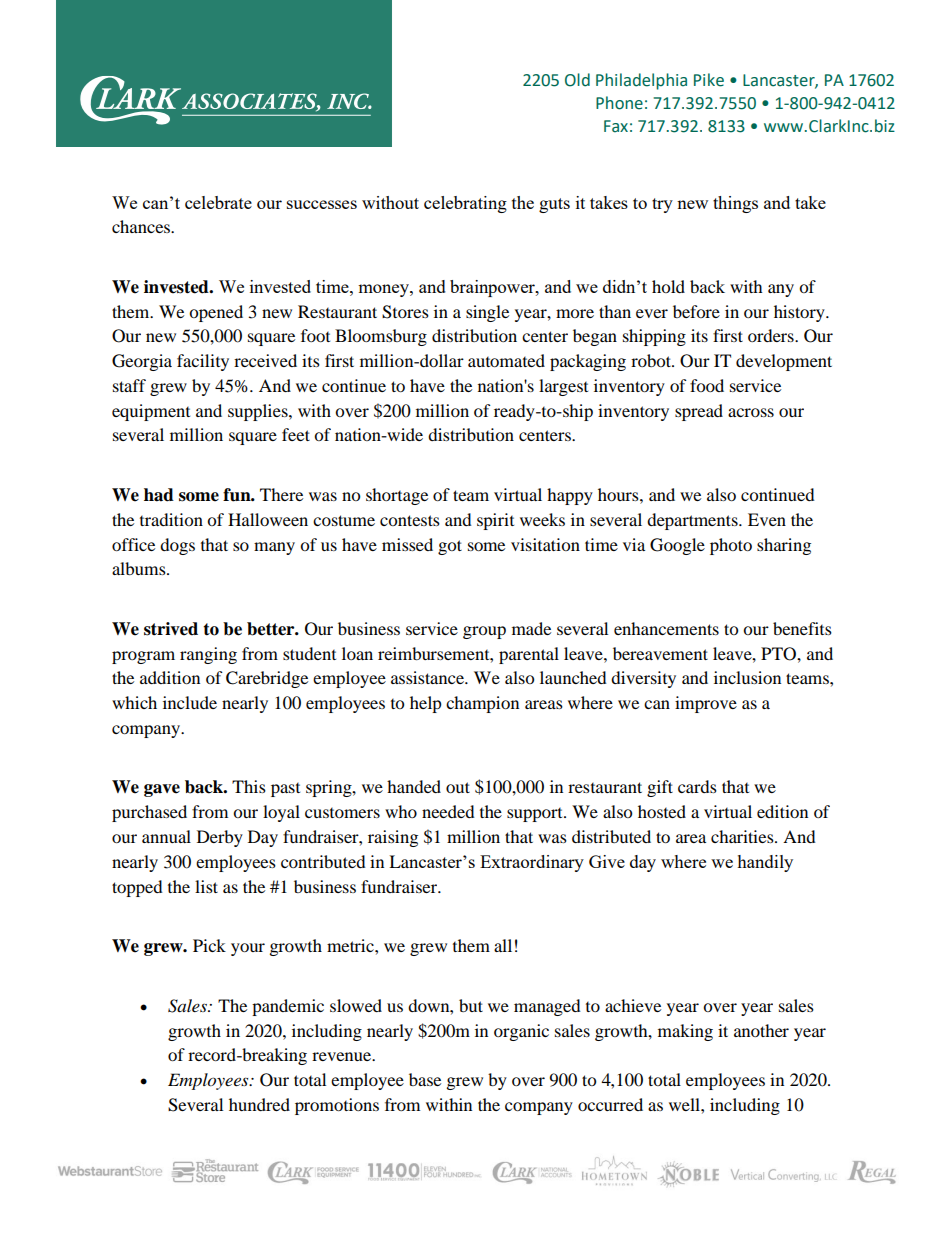  I want to click on making, so click(685, 1032).
